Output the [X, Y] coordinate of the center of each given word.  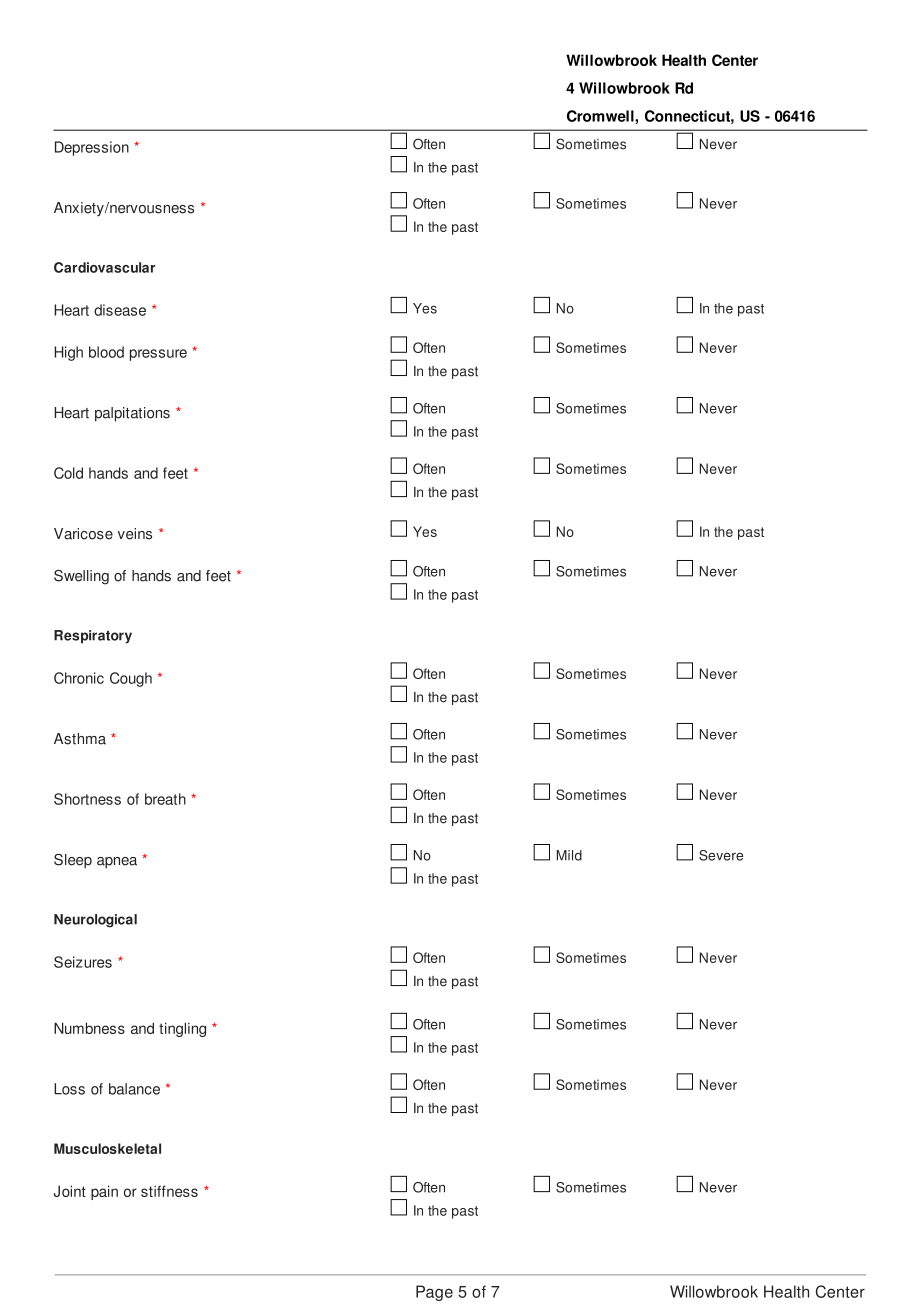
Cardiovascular [104, 267]
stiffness [169, 1191]
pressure [158, 355]
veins [135, 534]
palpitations [132, 414]
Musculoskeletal [107, 1148]
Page [434, 1293]
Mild [569, 855]
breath [165, 799]
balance [134, 1089]
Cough [131, 679]
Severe [721, 855]
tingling [182, 1029]
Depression [92, 148]
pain [104, 1192]
